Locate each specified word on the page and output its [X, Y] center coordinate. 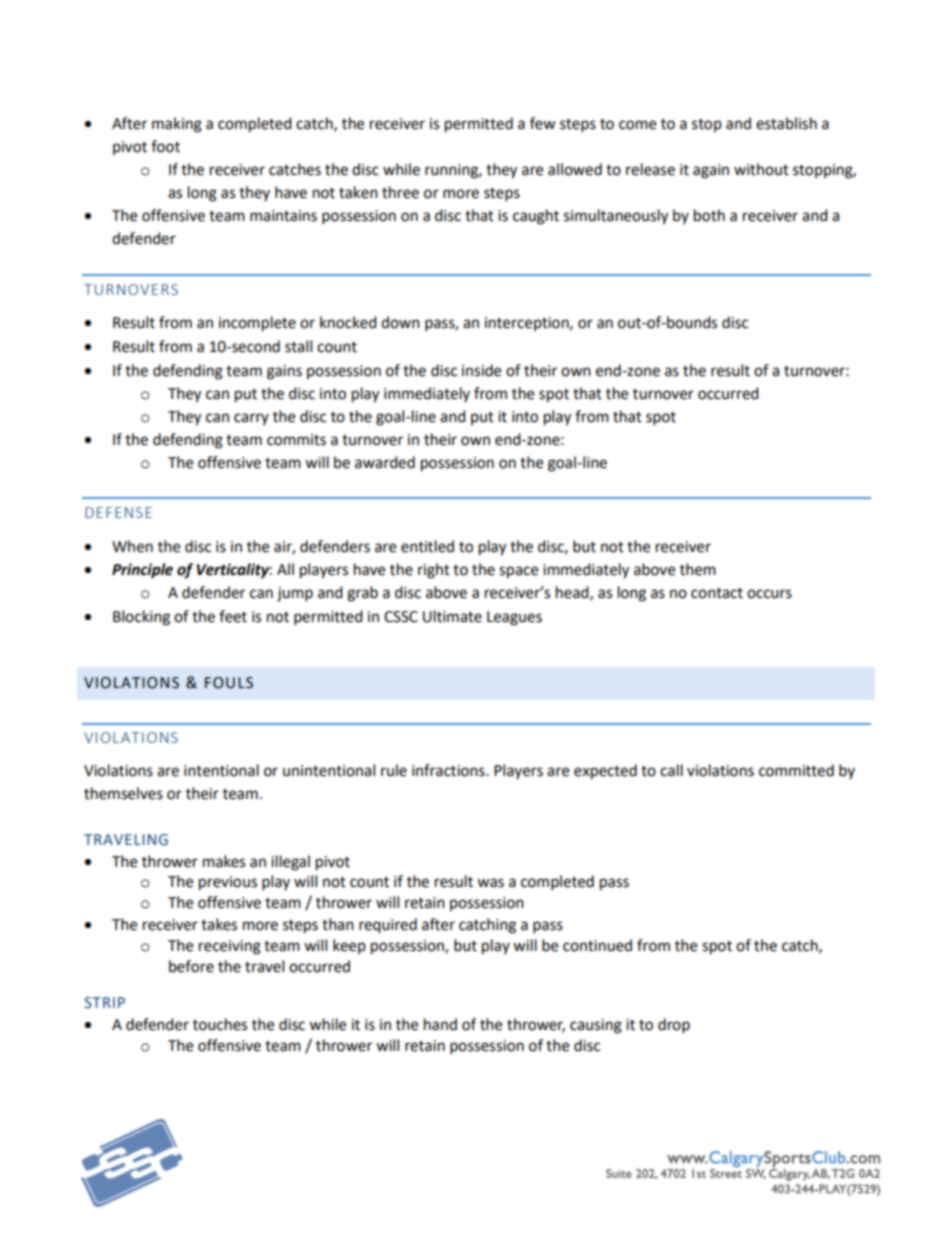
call [671, 770]
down [400, 322]
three [400, 192]
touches [220, 1024]
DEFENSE [118, 512]
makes [224, 861]
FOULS [229, 683]
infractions [449, 770]
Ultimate [452, 616]
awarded [385, 462]
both [709, 215]
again [711, 171]
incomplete [257, 324]
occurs [769, 594]
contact [717, 593]
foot [165, 146]
